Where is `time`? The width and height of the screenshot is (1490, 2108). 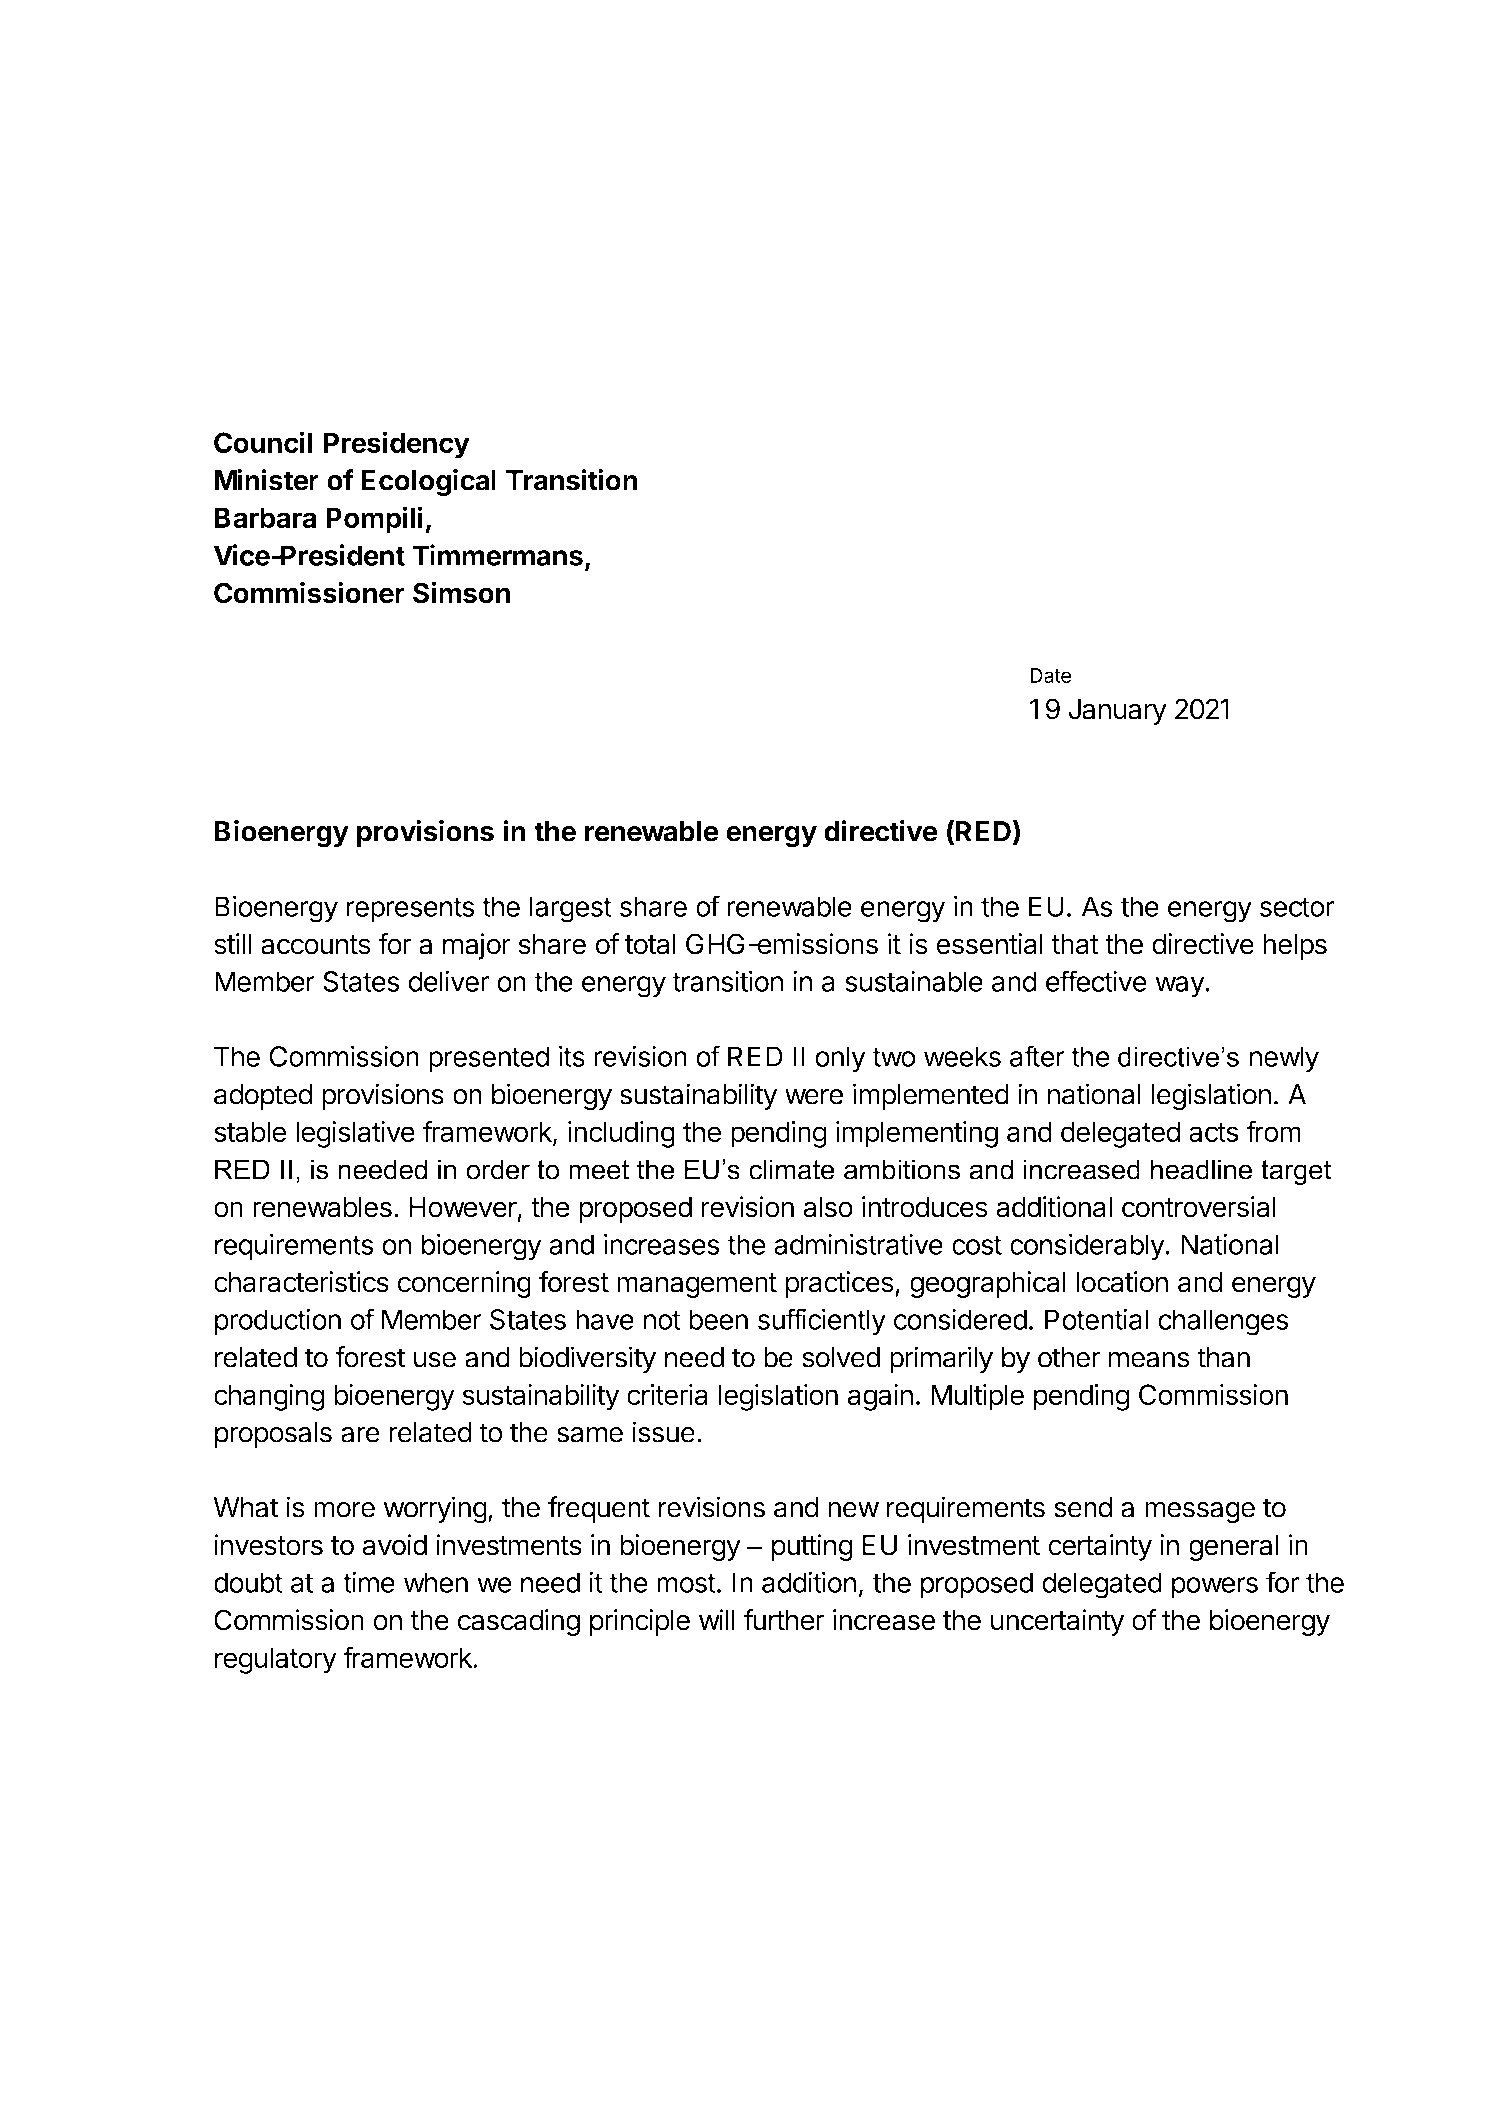 time is located at coordinates (369, 1582).
